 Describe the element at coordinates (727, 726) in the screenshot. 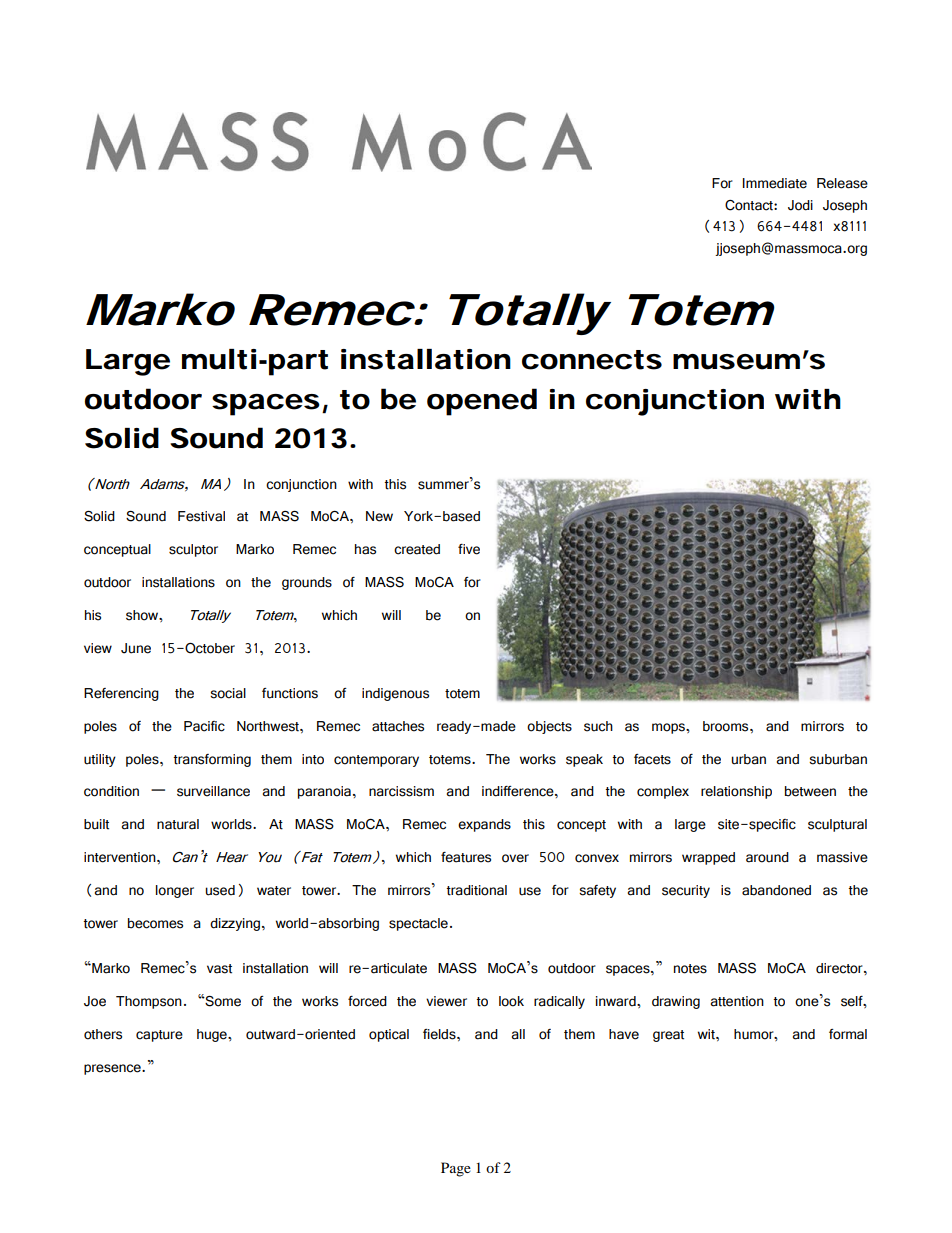

I see `brooms` at that location.
